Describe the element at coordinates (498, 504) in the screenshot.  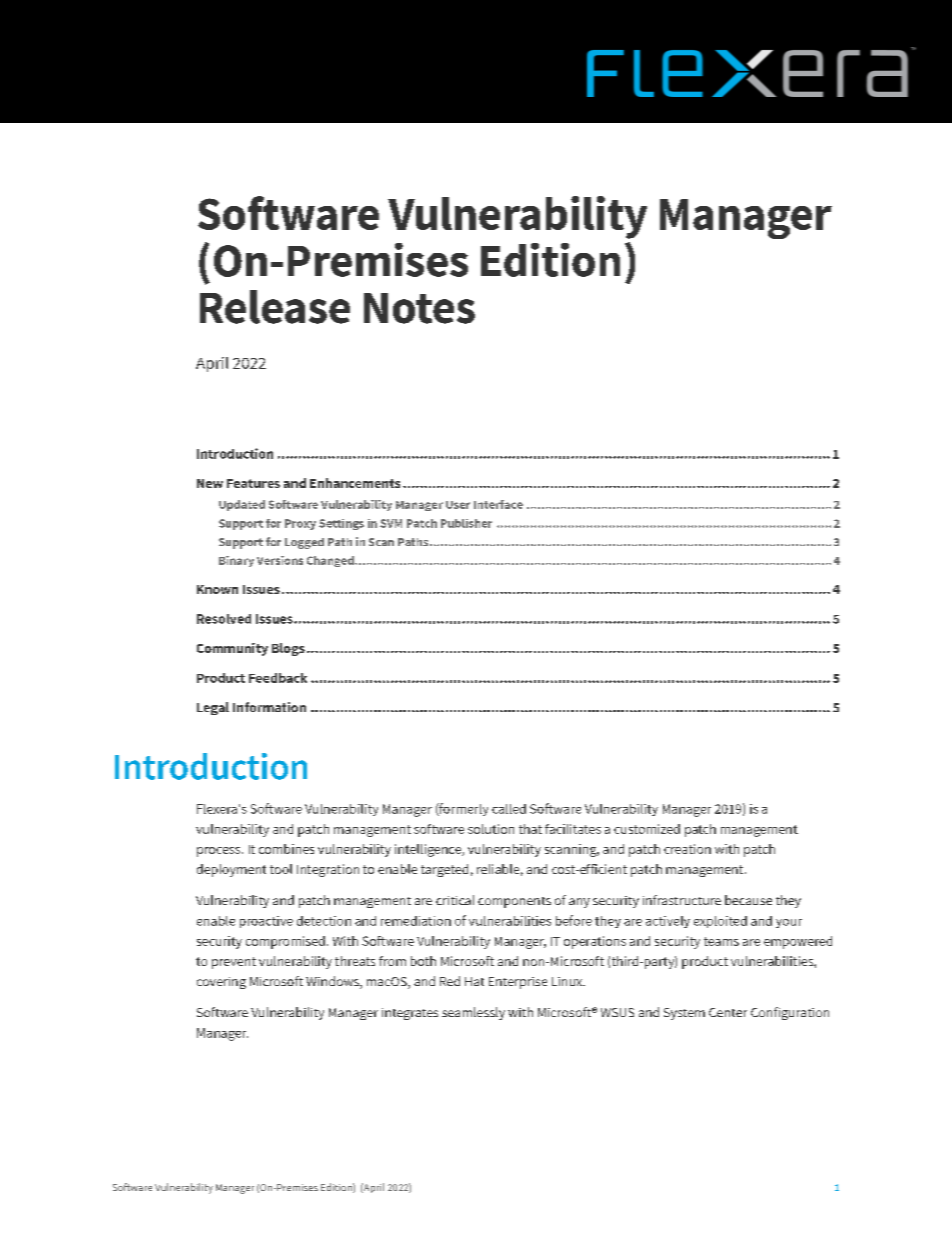
I see `Interface` at that location.
